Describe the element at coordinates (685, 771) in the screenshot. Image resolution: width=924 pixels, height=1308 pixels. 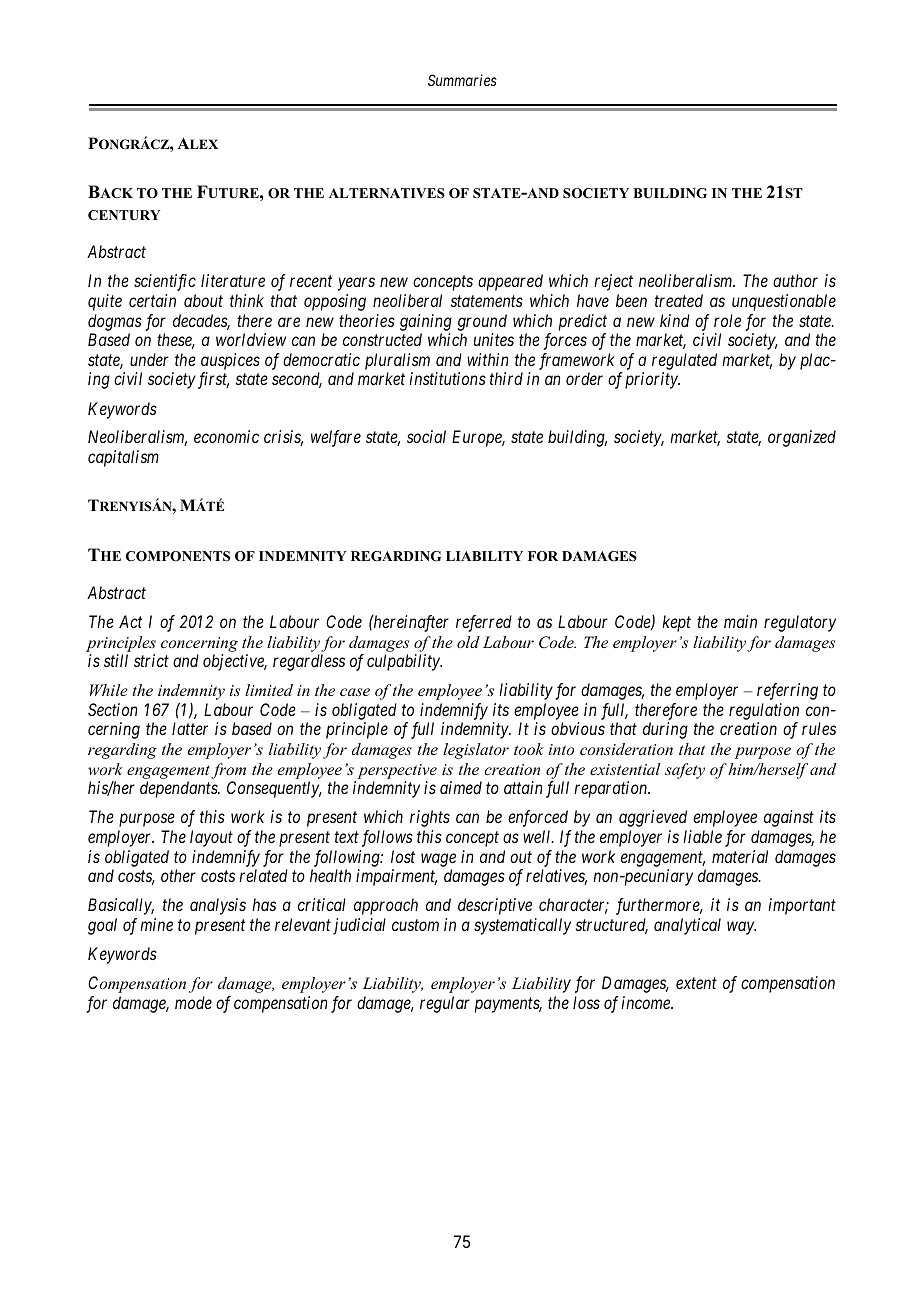
I see `safety` at that location.
